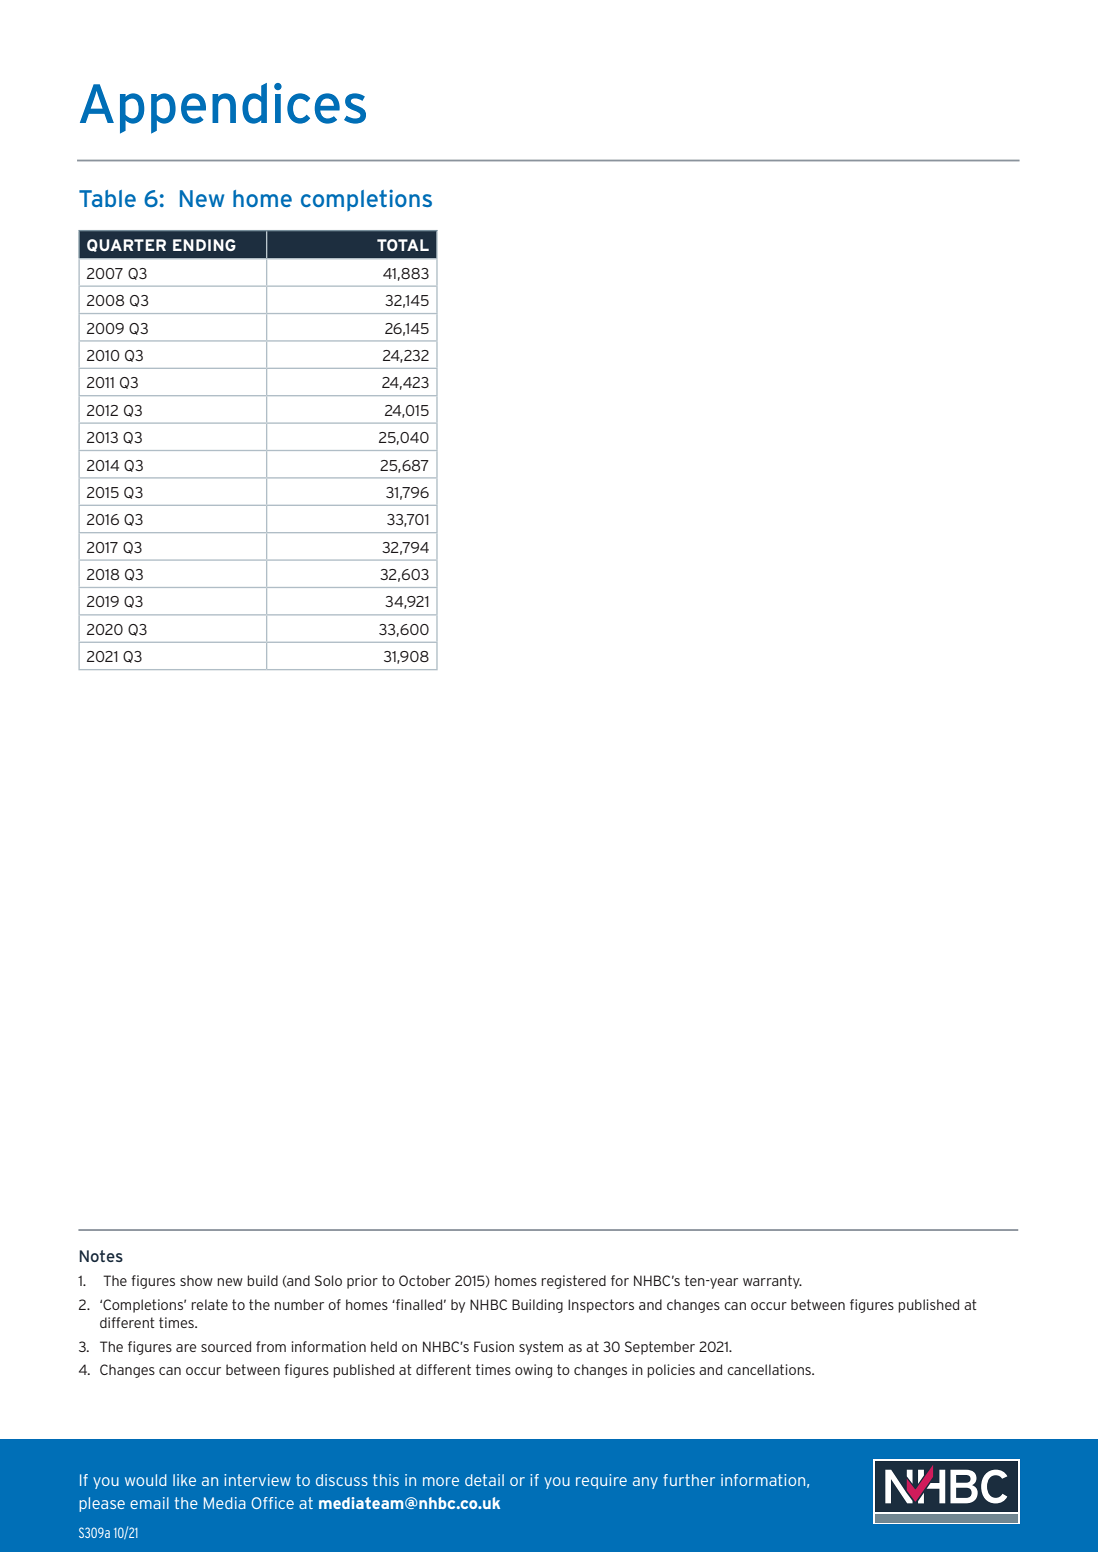 Image resolution: width=1098 pixels, height=1552 pixels. Describe the element at coordinates (441, 1481) in the screenshot. I see `more` at that location.
